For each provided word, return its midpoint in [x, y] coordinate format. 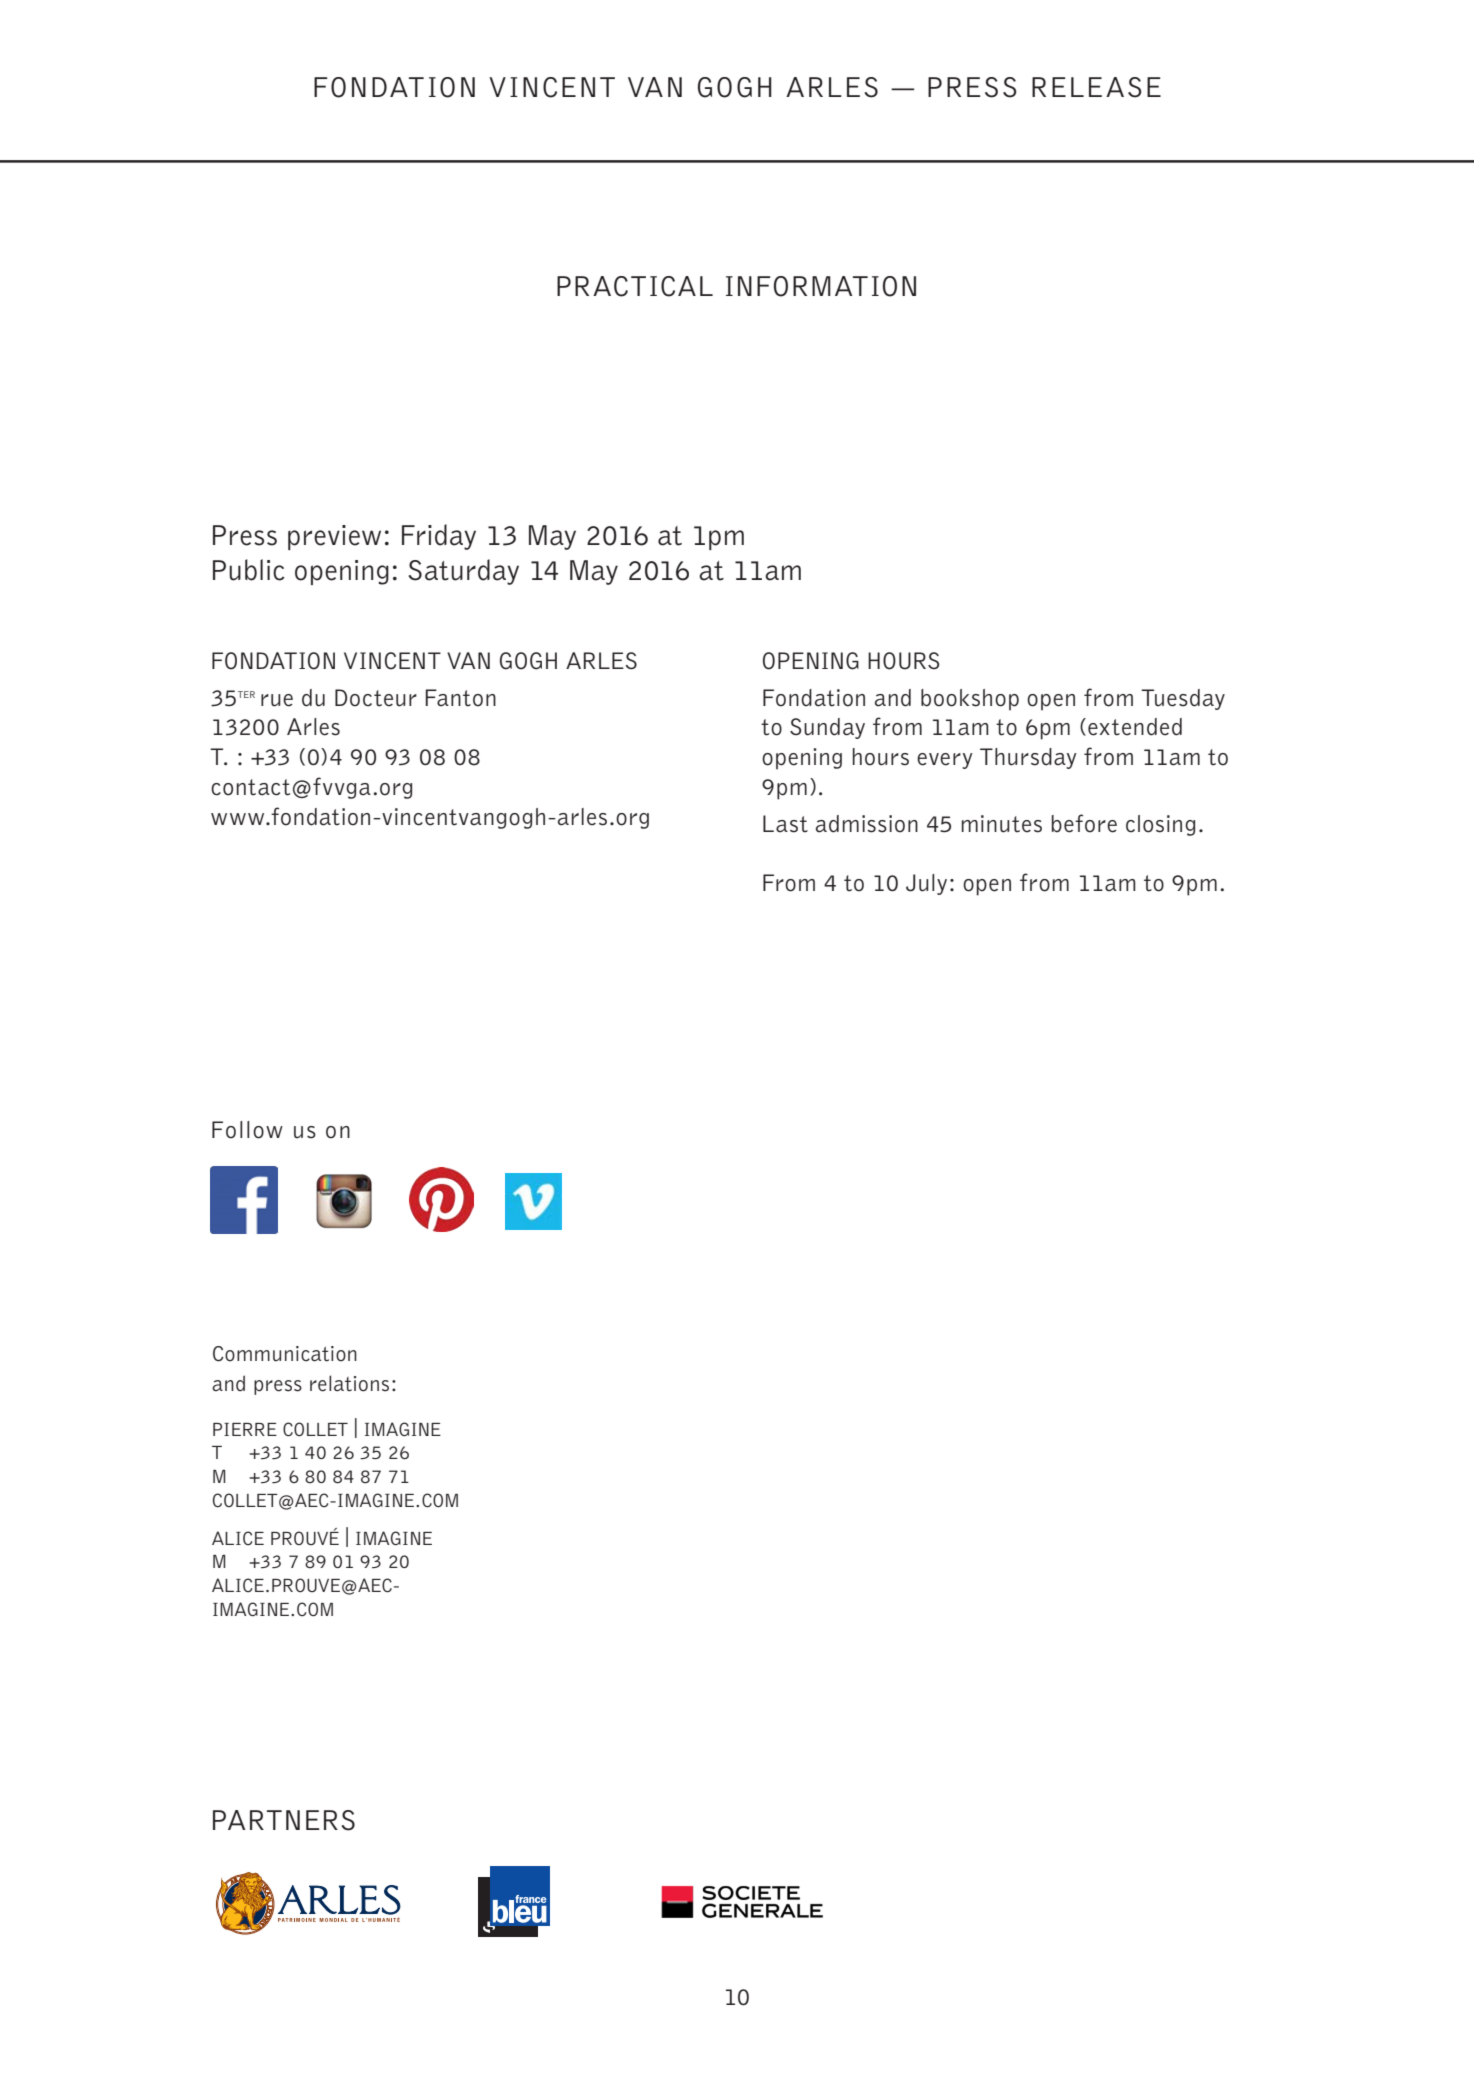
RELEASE [1096, 87]
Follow [247, 1130]
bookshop [970, 700]
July [926, 884]
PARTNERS [284, 1820]
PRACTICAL [635, 286]
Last [785, 824]
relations [349, 1383]
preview [334, 537]
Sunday [827, 728]
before [1084, 823]
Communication [285, 1354]
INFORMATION [821, 286]
